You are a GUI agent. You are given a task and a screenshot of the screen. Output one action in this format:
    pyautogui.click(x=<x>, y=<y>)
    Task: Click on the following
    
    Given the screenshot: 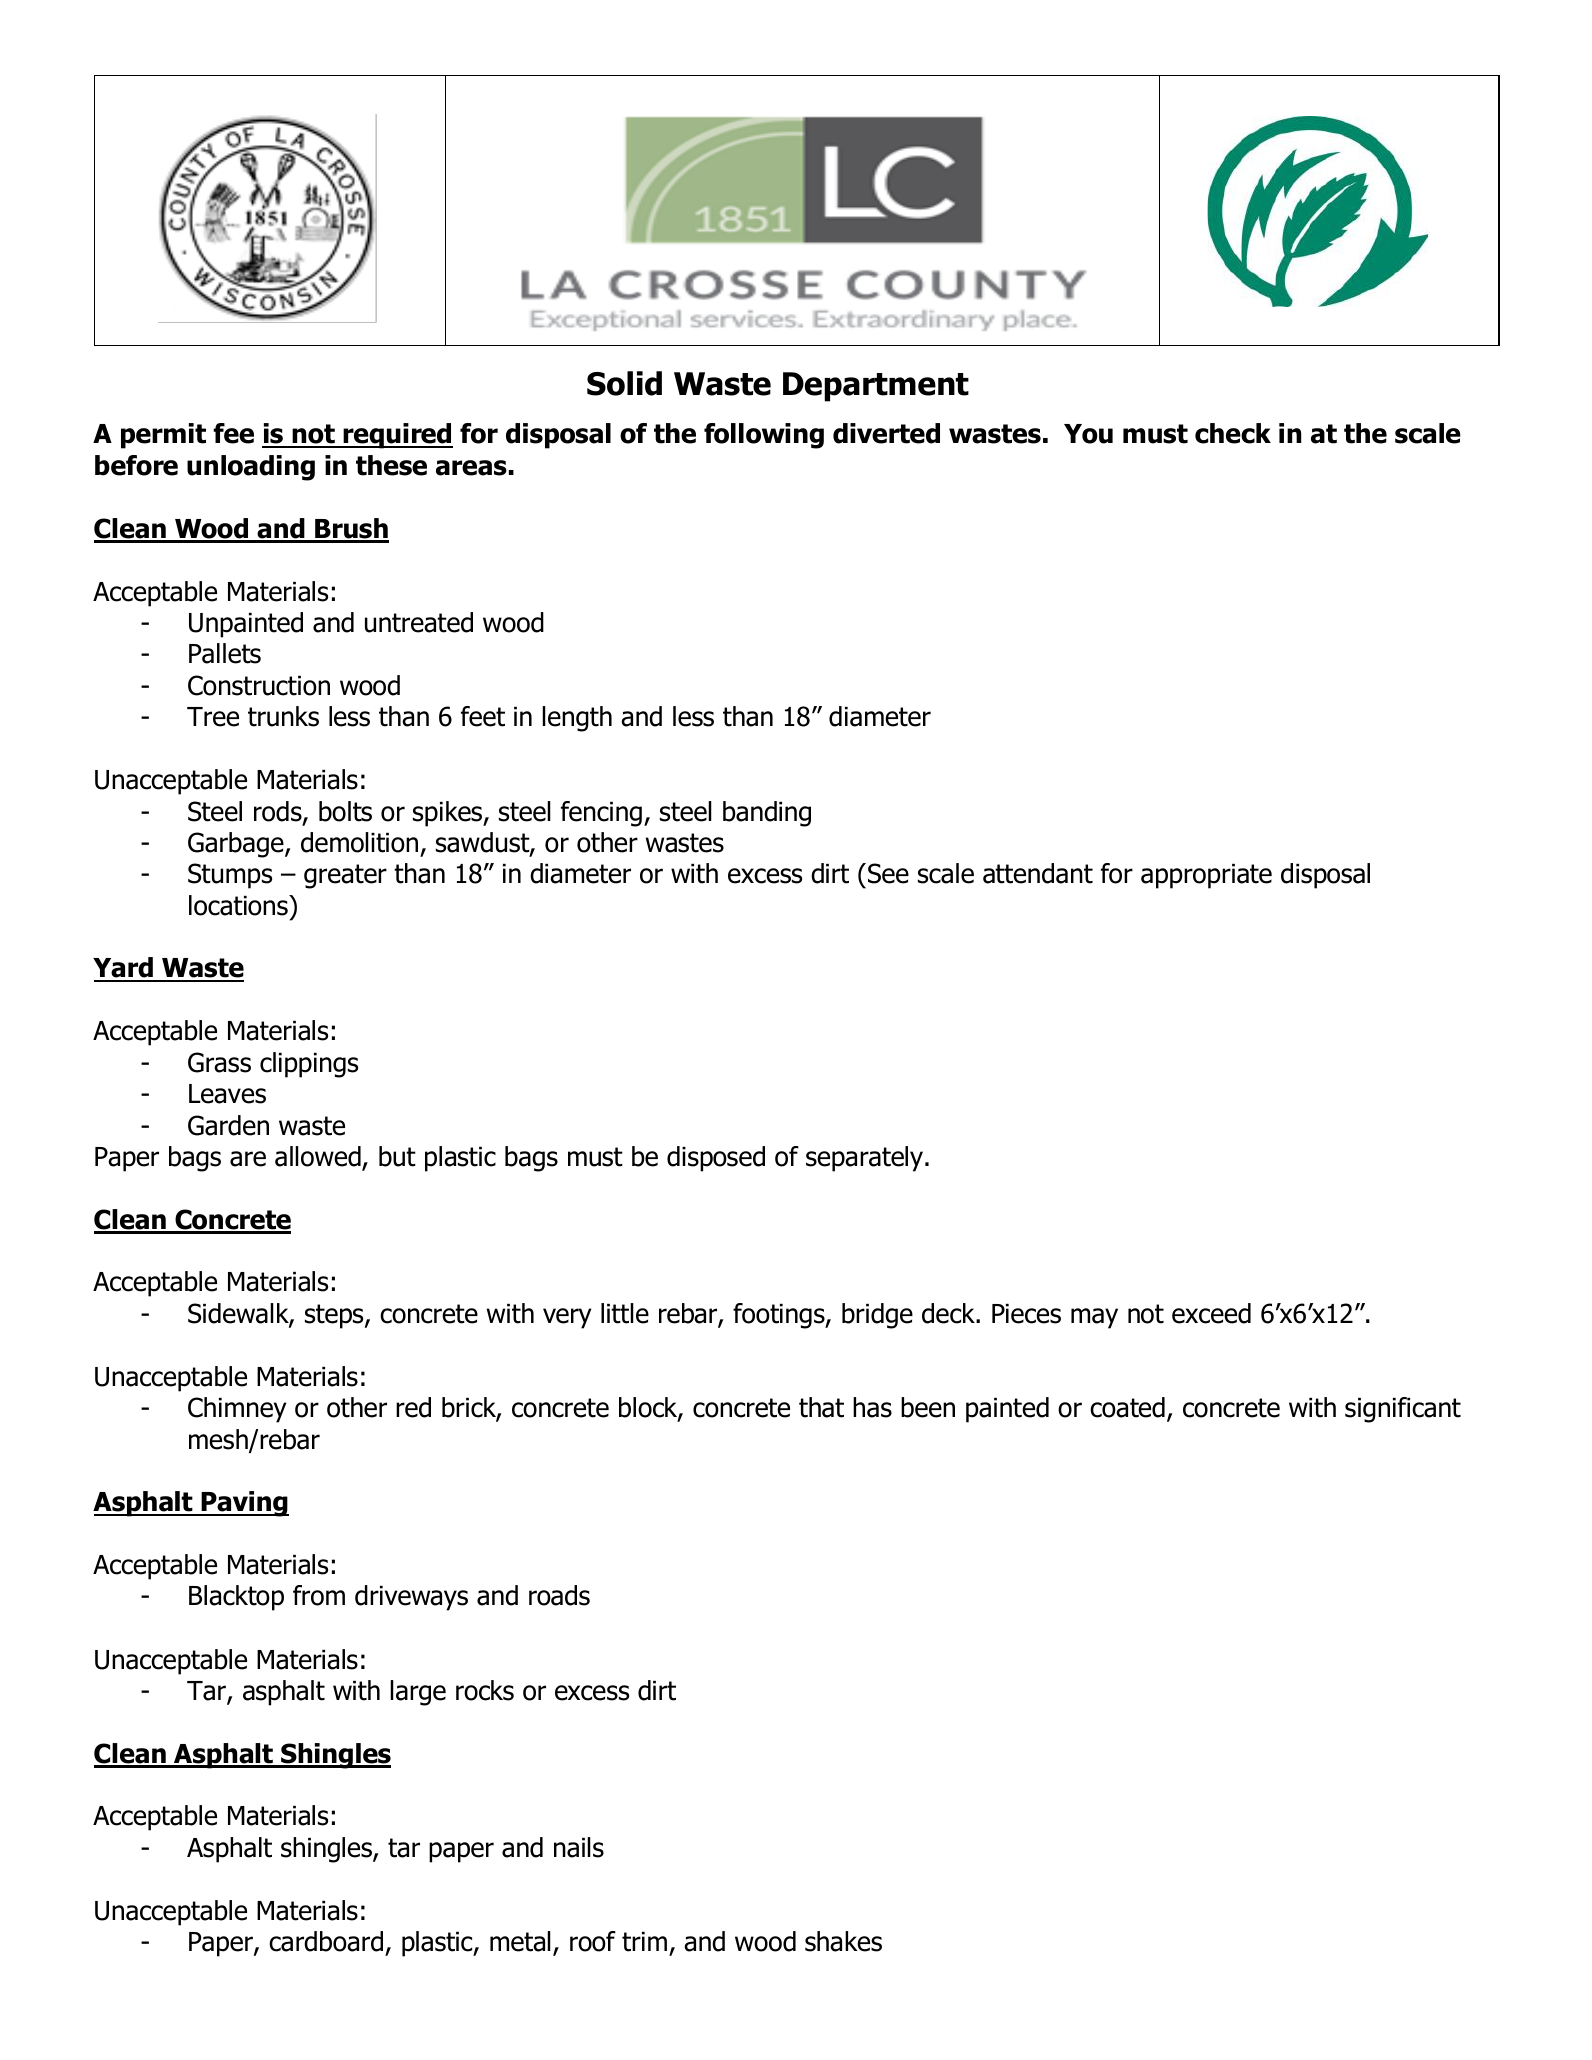 What is the action you would take?
    pyautogui.click(x=764, y=436)
